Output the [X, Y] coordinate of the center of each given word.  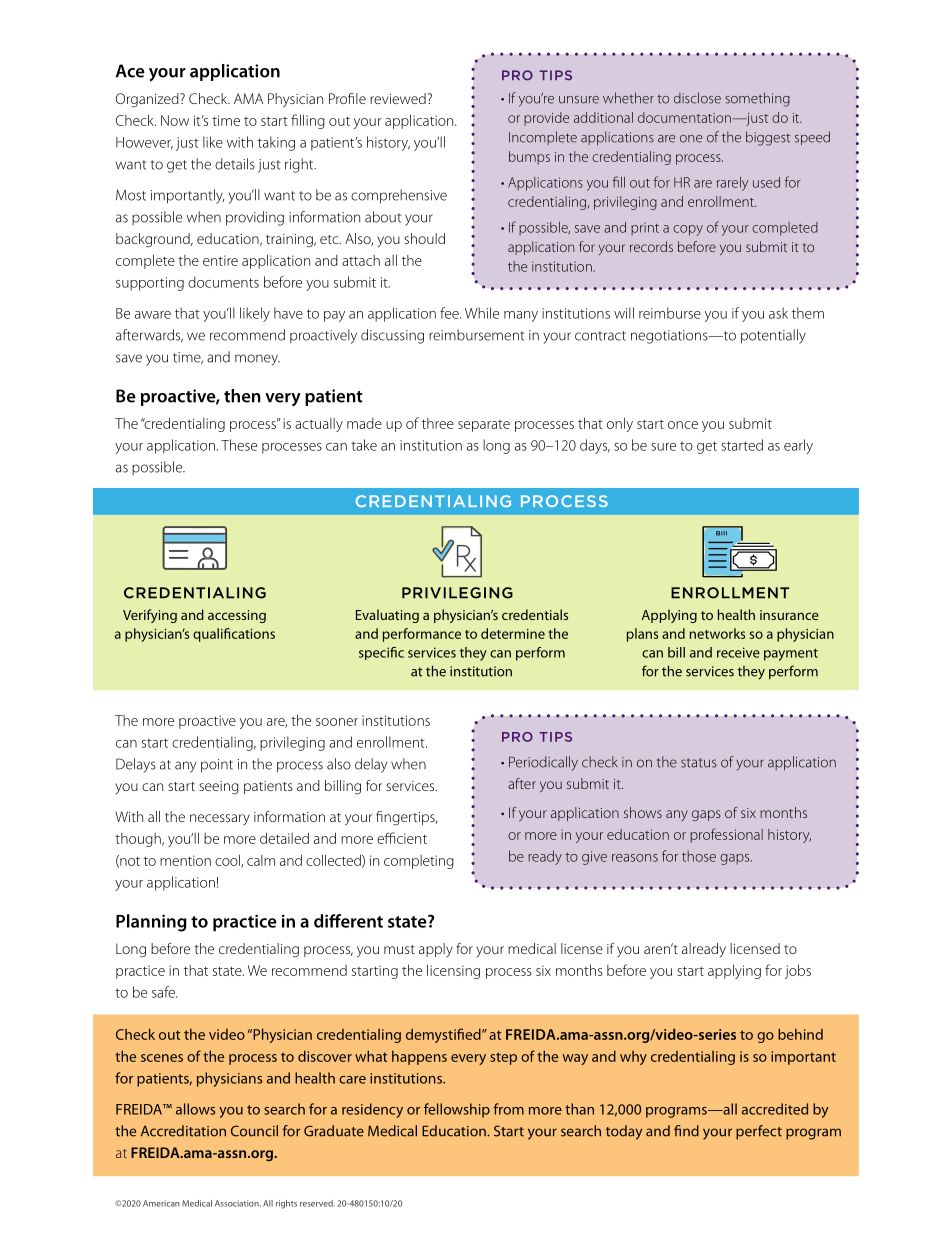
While [482, 313]
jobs [798, 971]
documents [223, 282]
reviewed [398, 98]
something [757, 99]
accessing [237, 616]
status [699, 763]
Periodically [543, 763]
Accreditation [183, 1131]
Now [175, 120]
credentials [535, 614]
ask [778, 313]
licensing [453, 971]
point [217, 766]
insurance [789, 615]
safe [164, 992]
